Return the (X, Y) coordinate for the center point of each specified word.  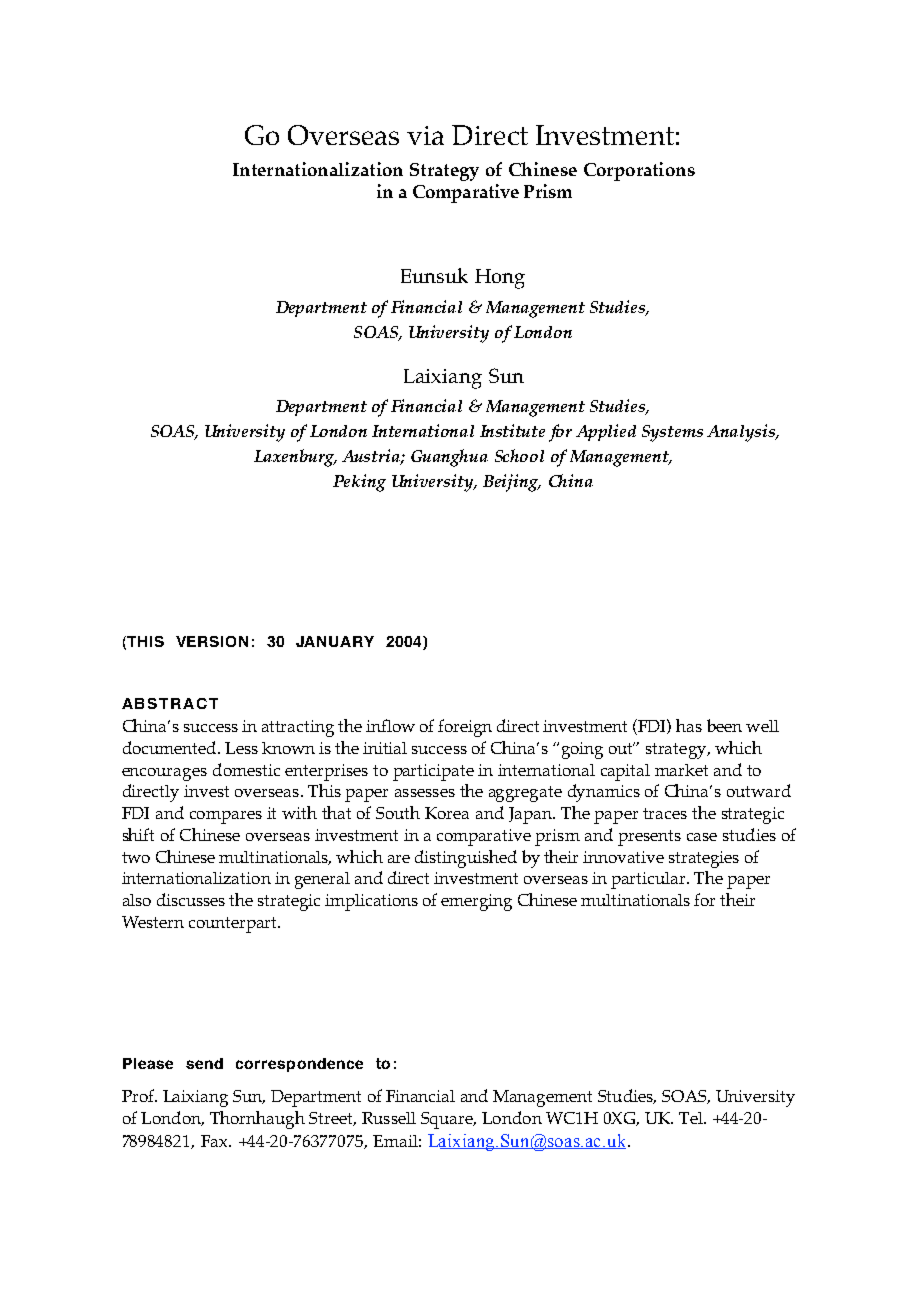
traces (665, 813)
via (425, 135)
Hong (500, 279)
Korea (447, 813)
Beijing (512, 483)
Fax (215, 1141)
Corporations (639, 171)
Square (448, 1120)
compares (226, 817)
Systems (672, 433)
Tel (692, 1118)
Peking (359, 483)
